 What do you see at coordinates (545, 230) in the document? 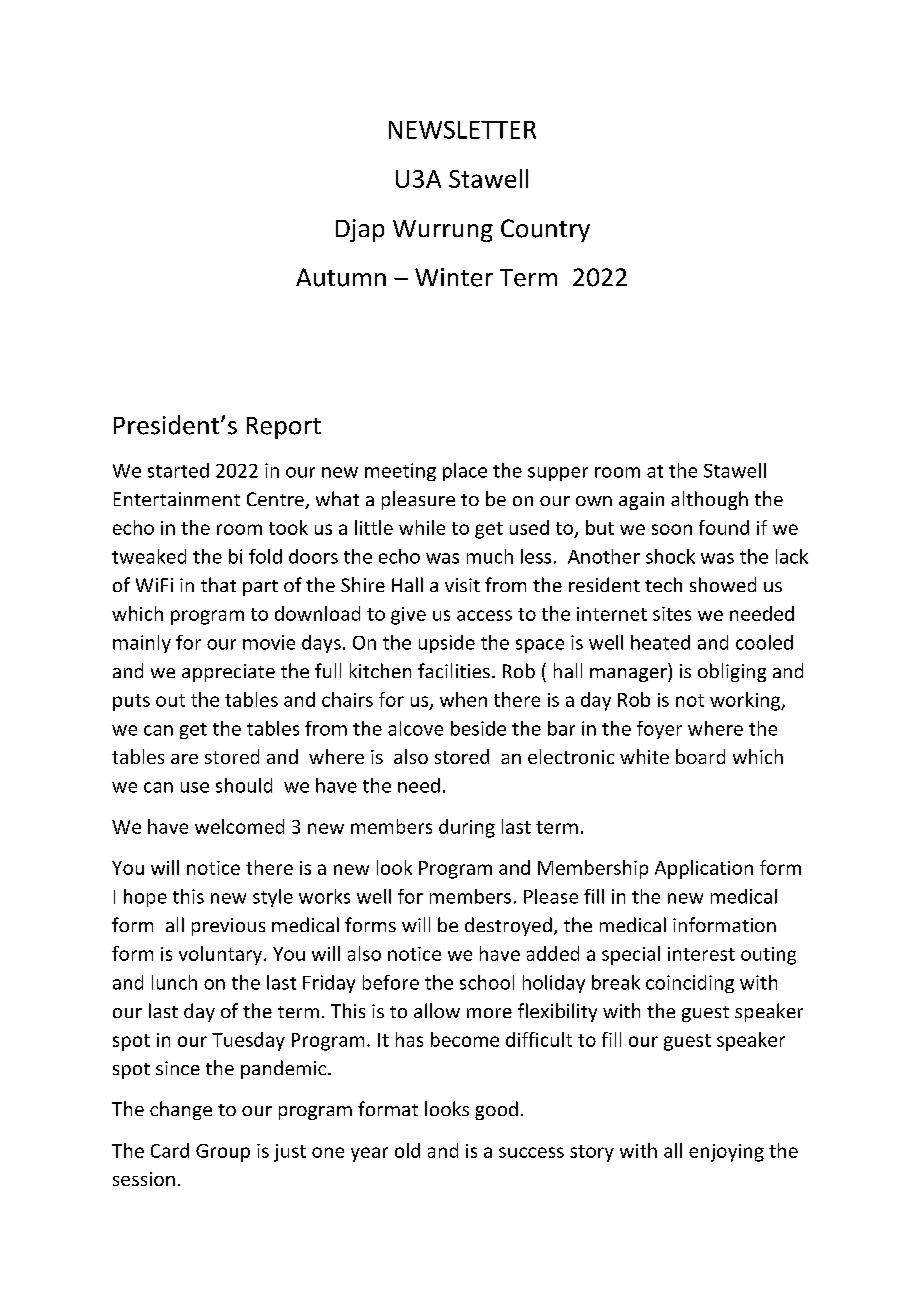
I see `Country` at bounding box center [545, 230].
